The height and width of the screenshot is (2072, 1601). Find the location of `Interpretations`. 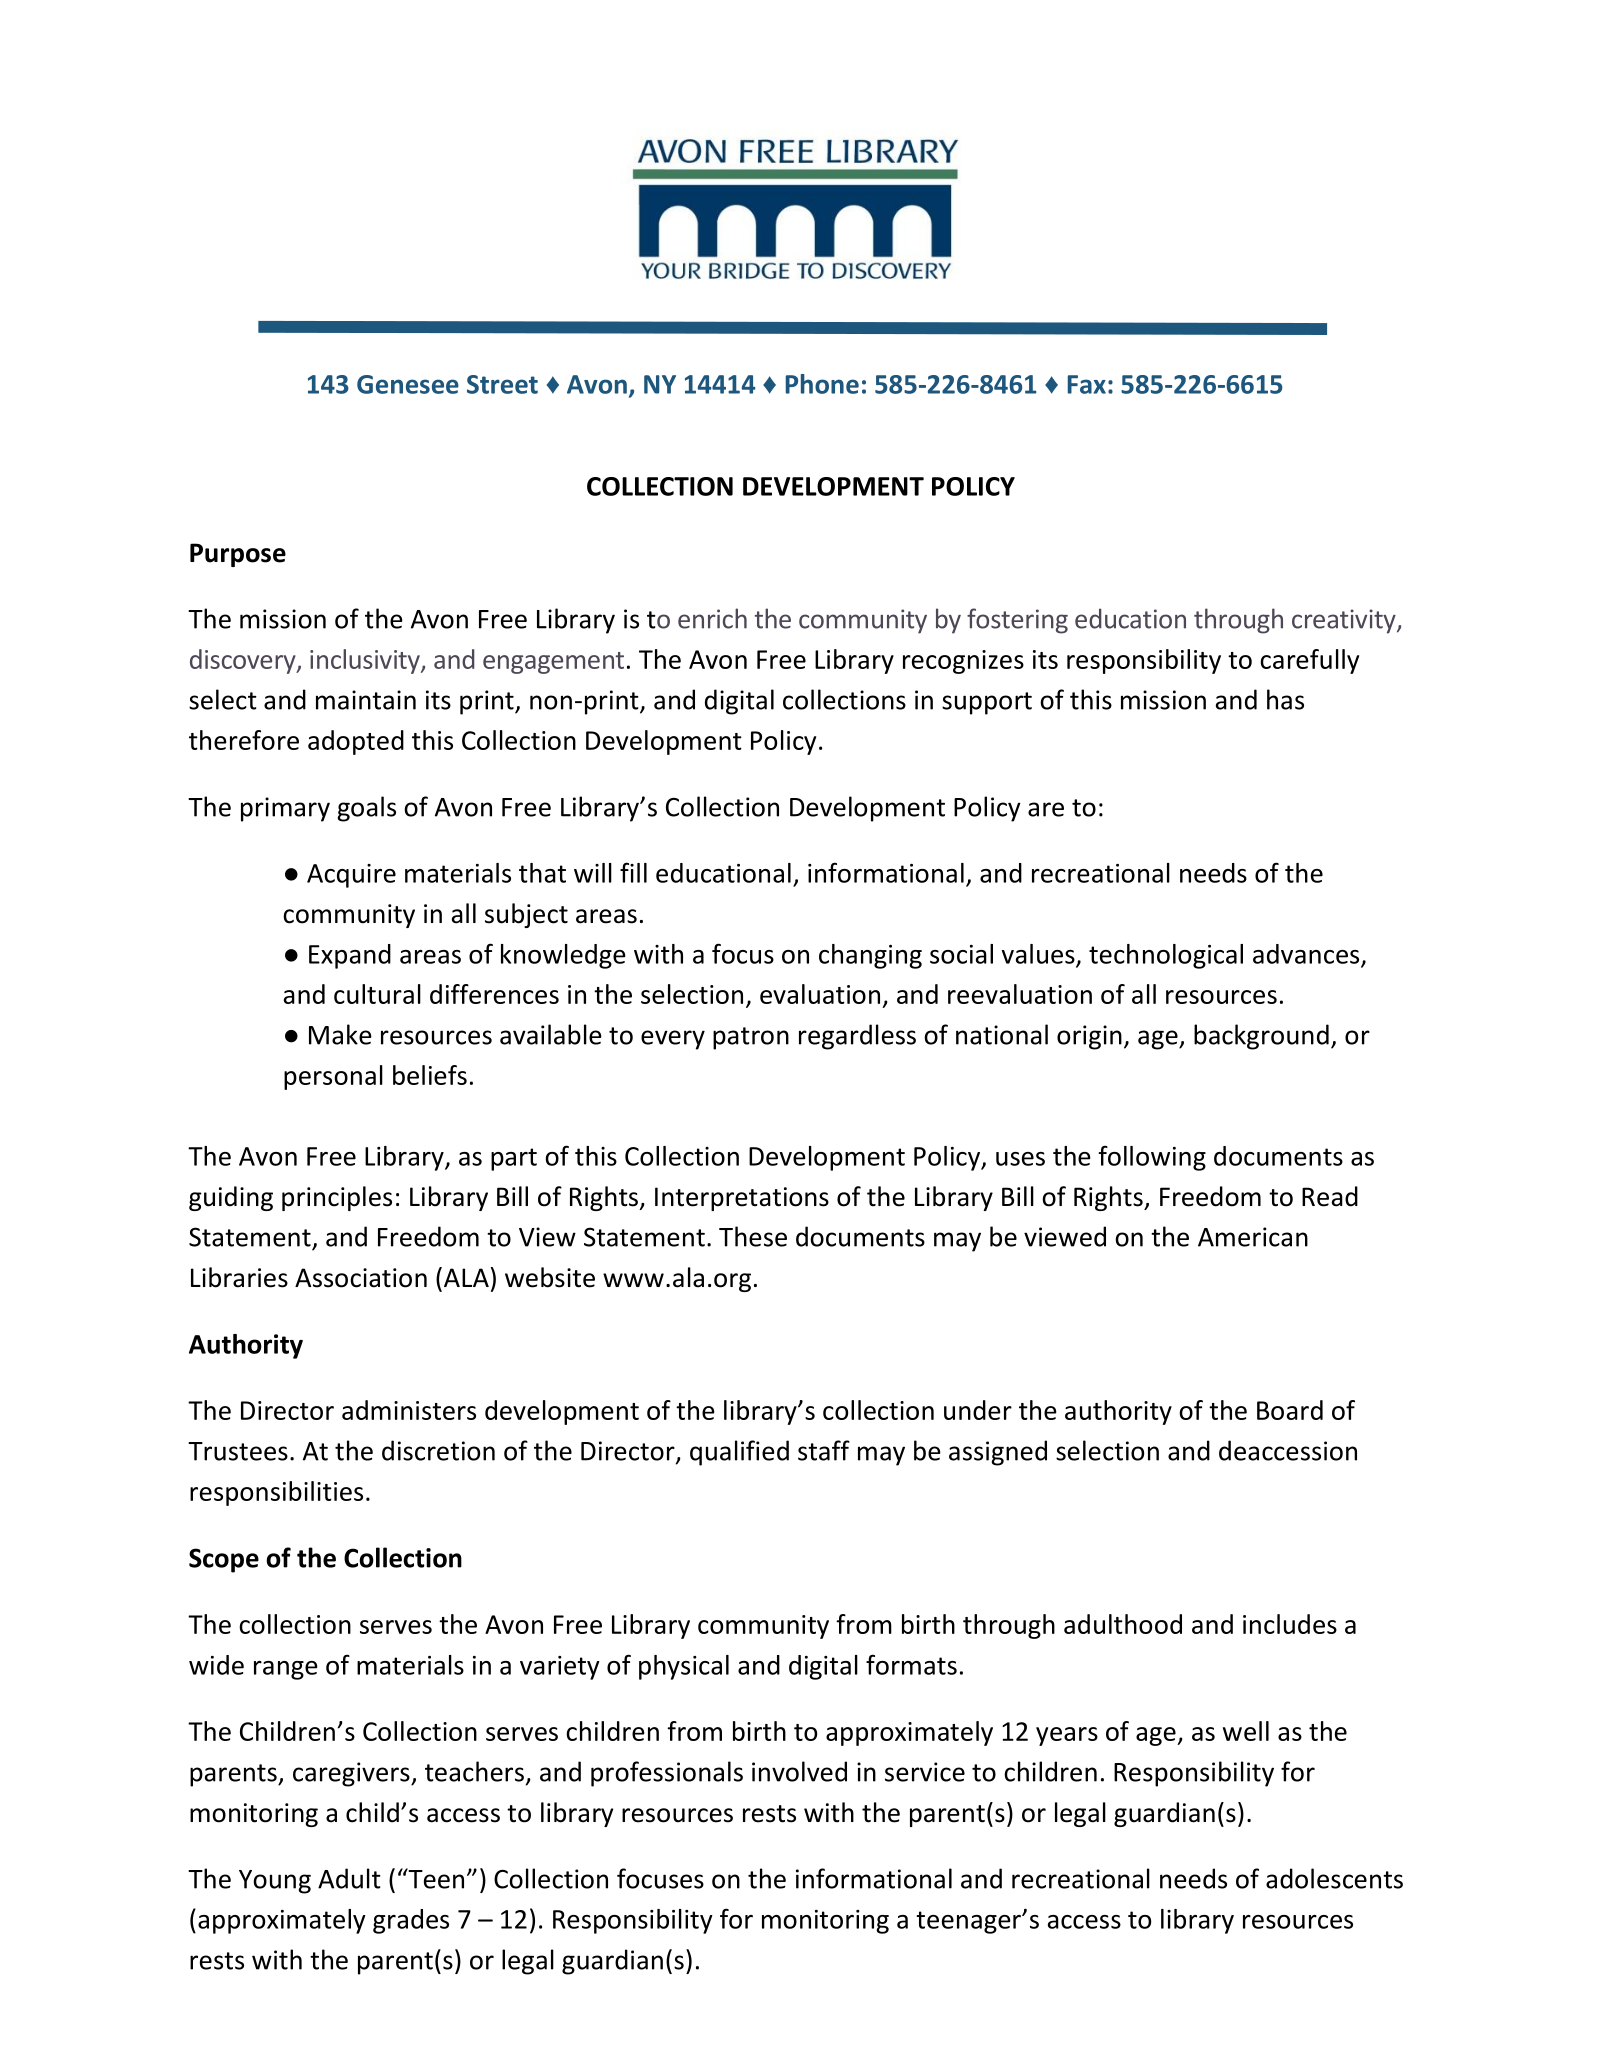

Interpretations is located at coordinates (742, 1199).
